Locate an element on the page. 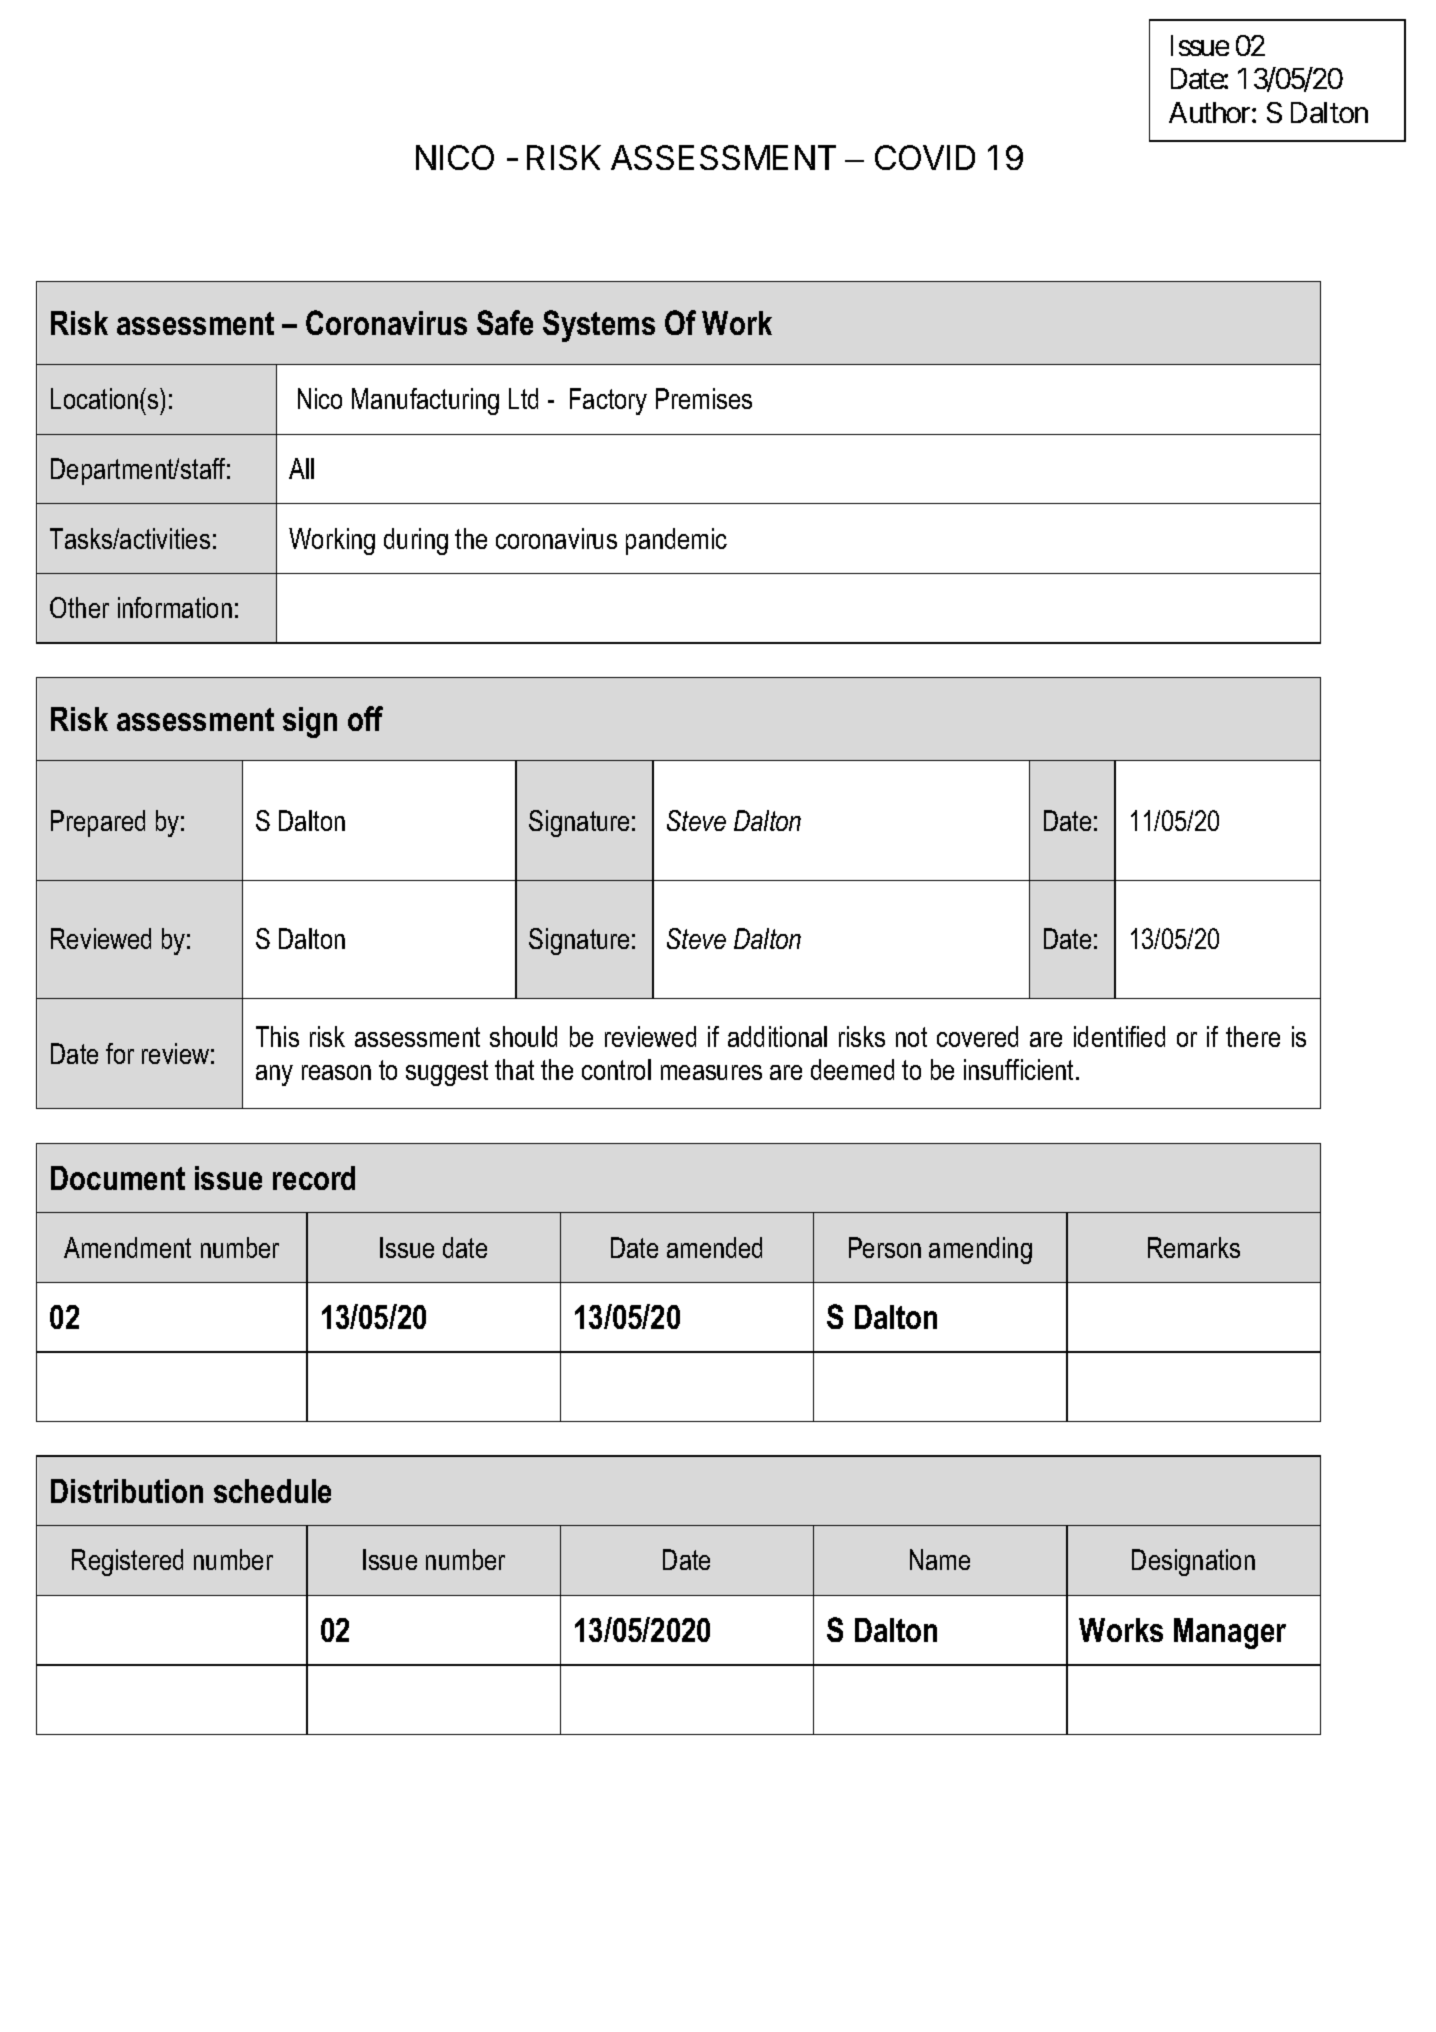  additional is located at coordinates (777, 1036).
